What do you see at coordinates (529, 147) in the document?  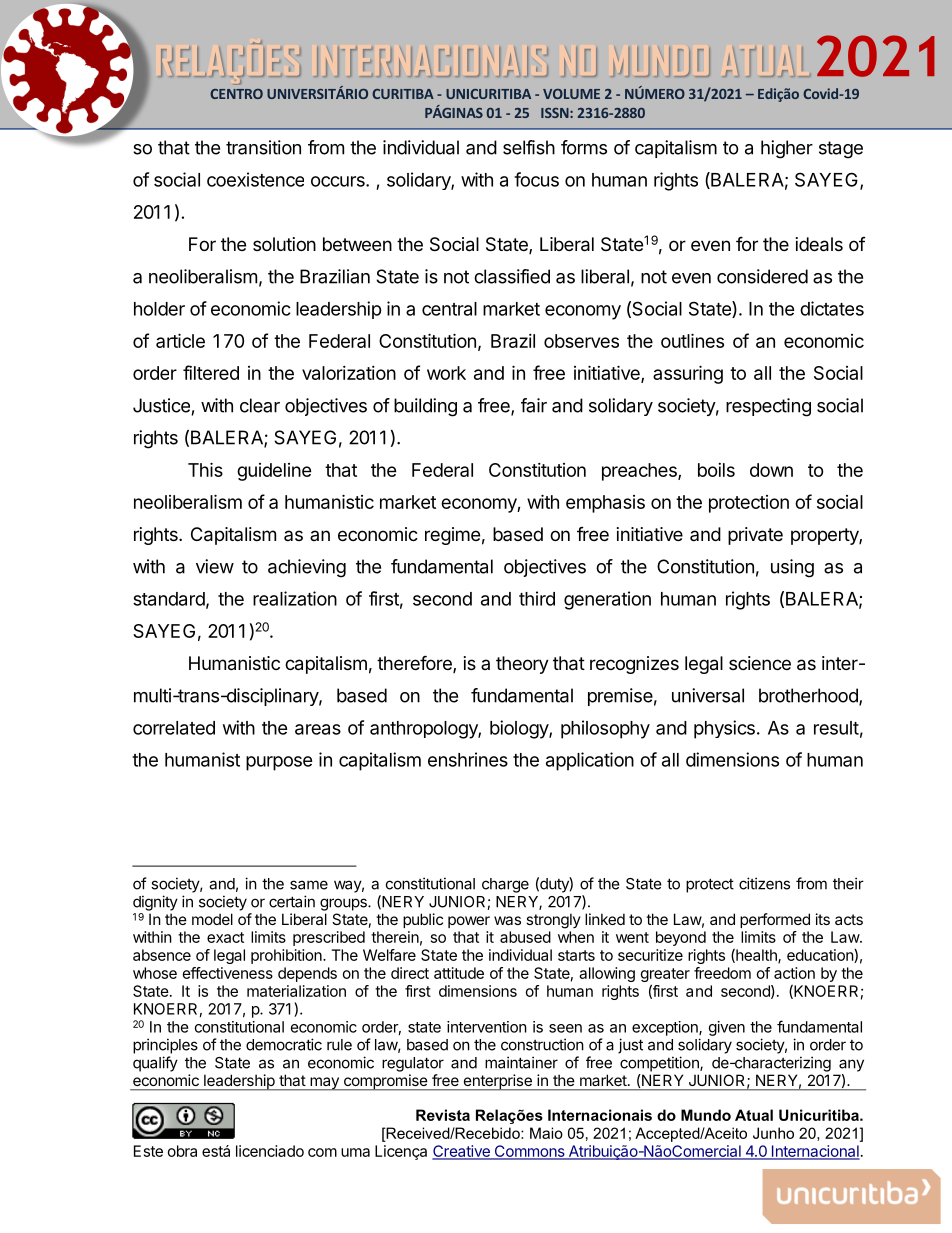 I see `selfish` at bounding box center [529, 147].
